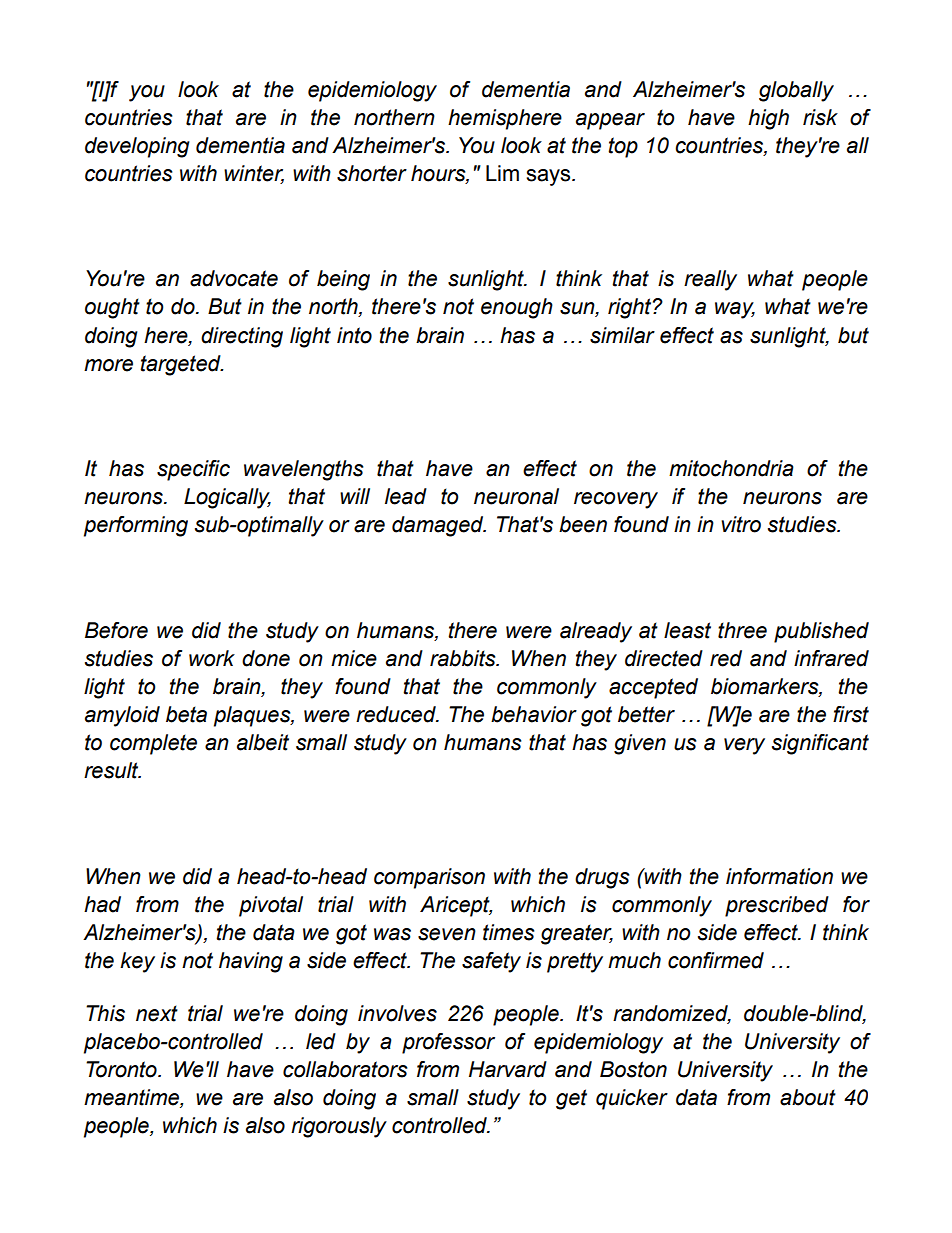  I want to click on Harvard, so click(508, 1069).
